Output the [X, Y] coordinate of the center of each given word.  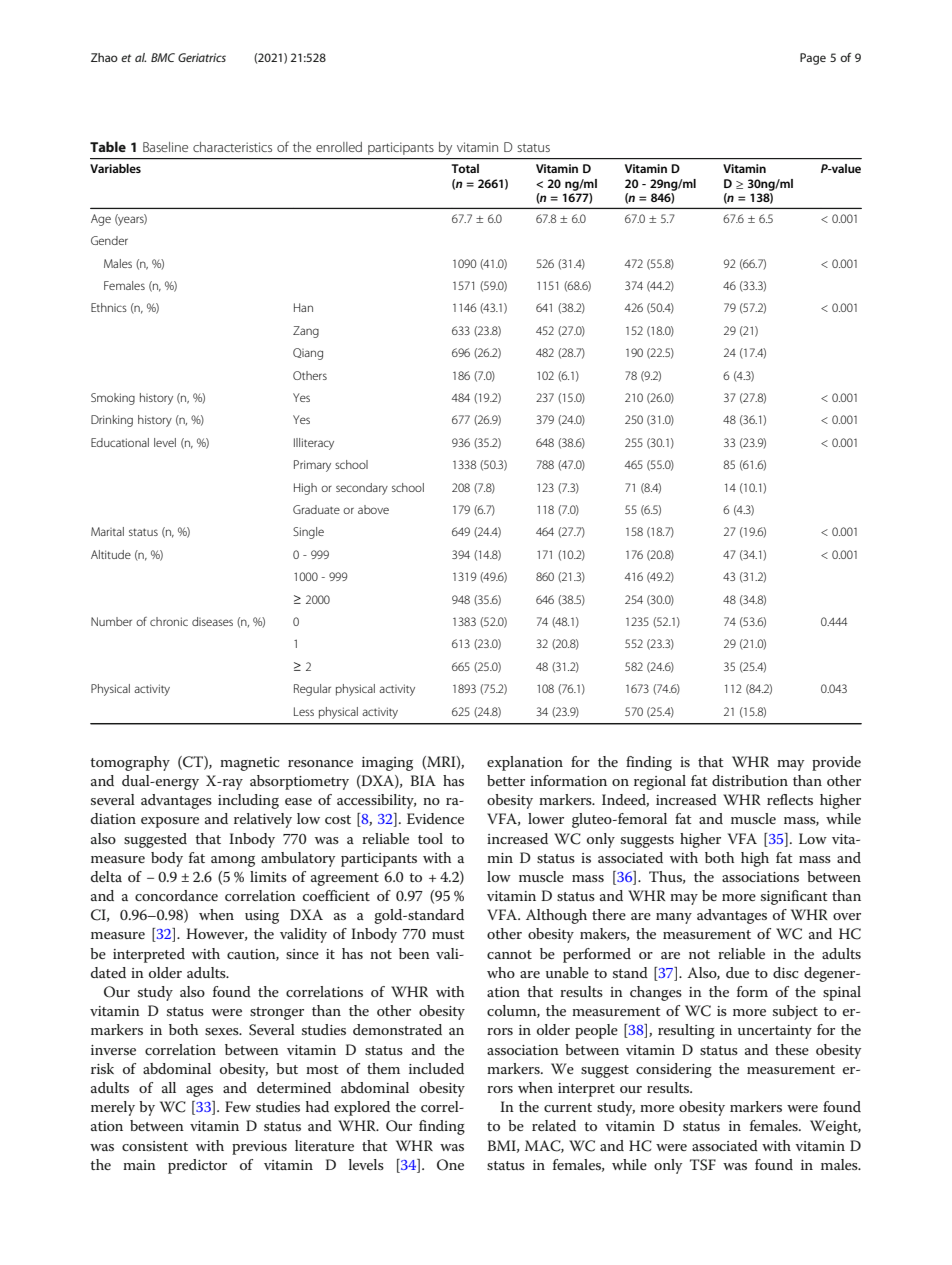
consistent [155, 1146]
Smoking [113, 399]
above [373, 509]
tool [430, 838]
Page [813, 59]
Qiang [308, 354]
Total [465, 168]
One [450, 1165]
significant [794, 897]
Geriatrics [202, 57]
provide [836, 763]
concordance [176, 895]
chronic [169, 621]
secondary [362, 489]
